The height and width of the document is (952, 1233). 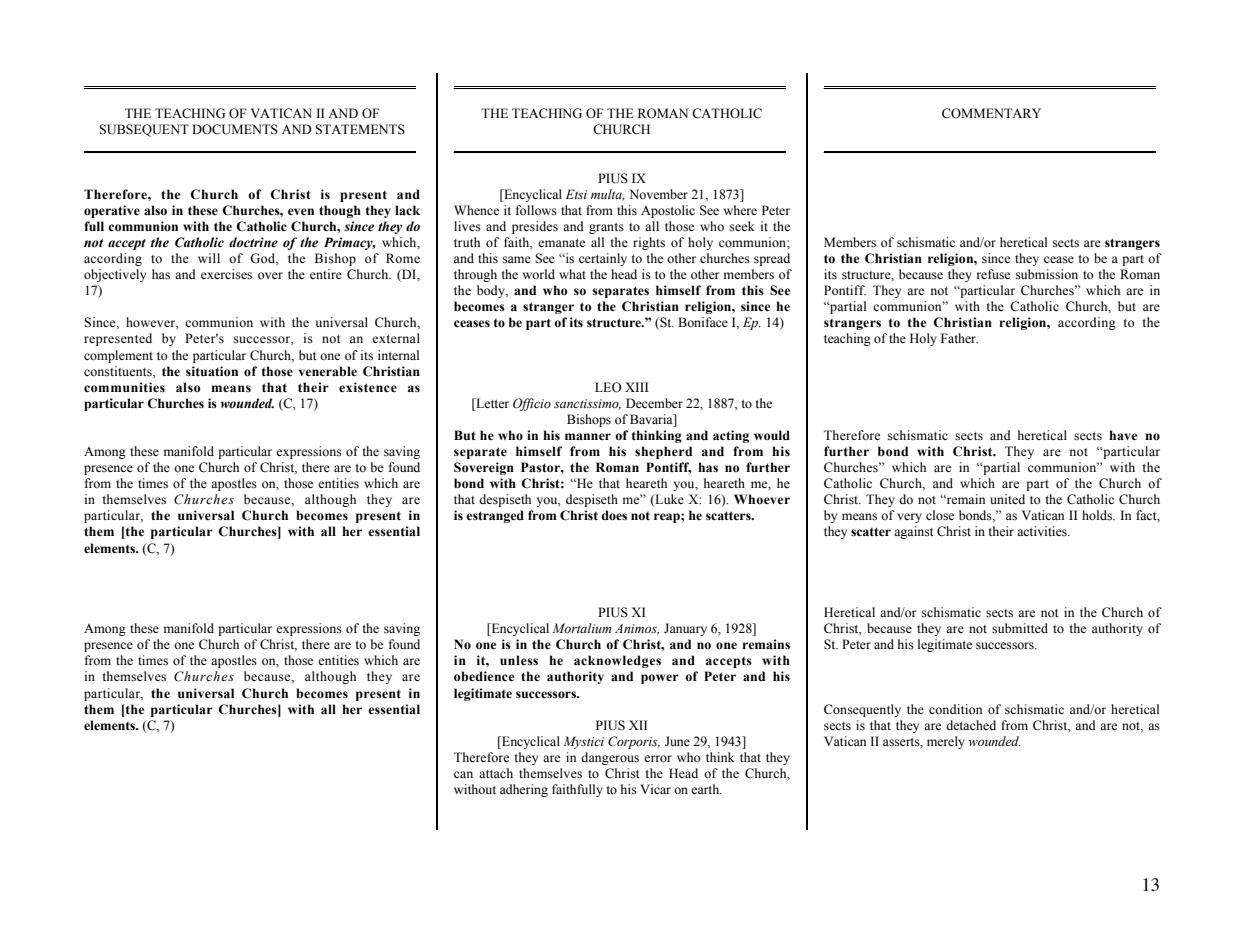 What do you see at coordinates (495, 516) in the document?
I see `estranged` at bounding box center [495, 516].
